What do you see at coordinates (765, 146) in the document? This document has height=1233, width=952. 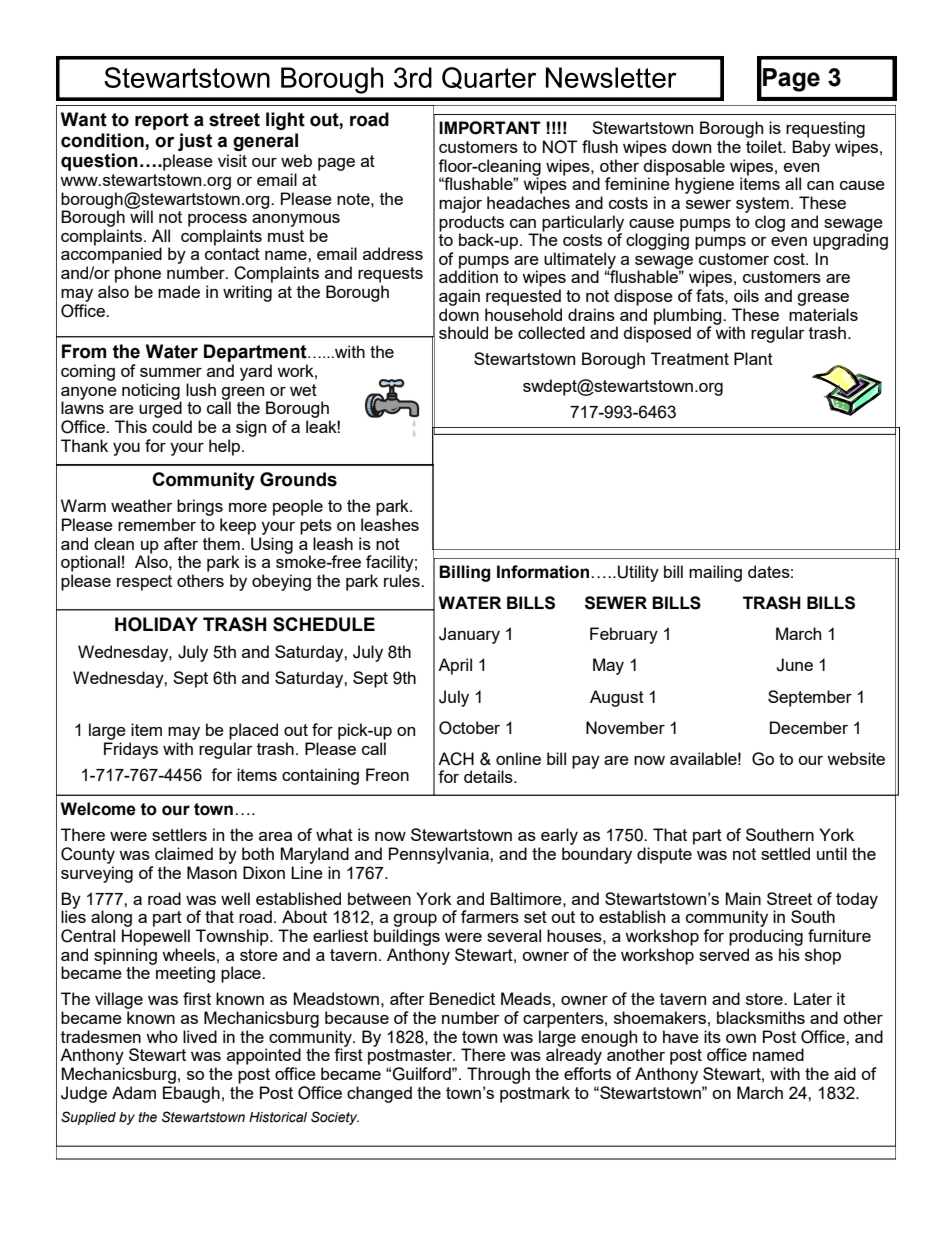 I see `toilet` at bounding box center [765, 146].
